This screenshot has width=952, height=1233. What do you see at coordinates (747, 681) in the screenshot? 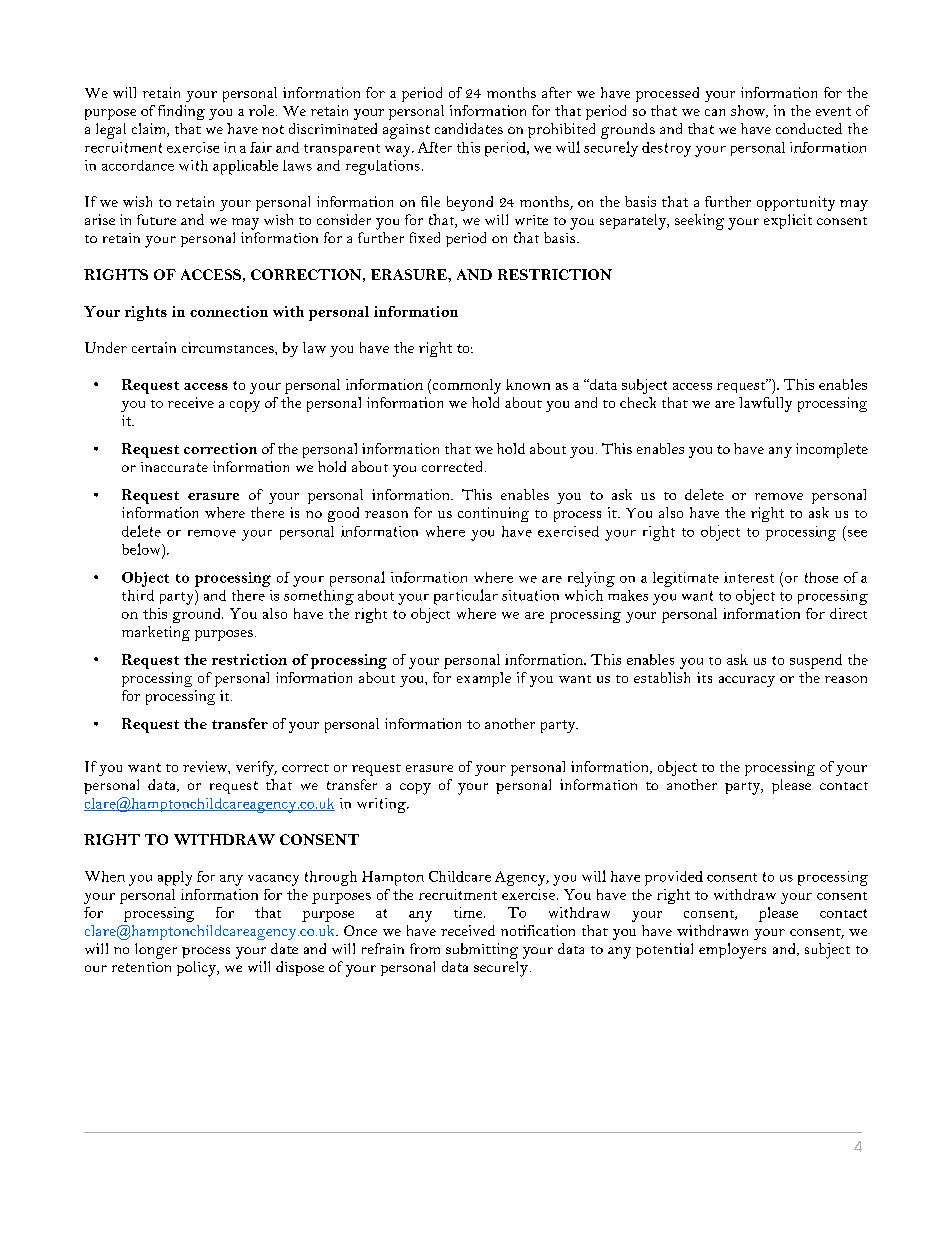
I see `accuracy` at bounding box center [747, 681].
